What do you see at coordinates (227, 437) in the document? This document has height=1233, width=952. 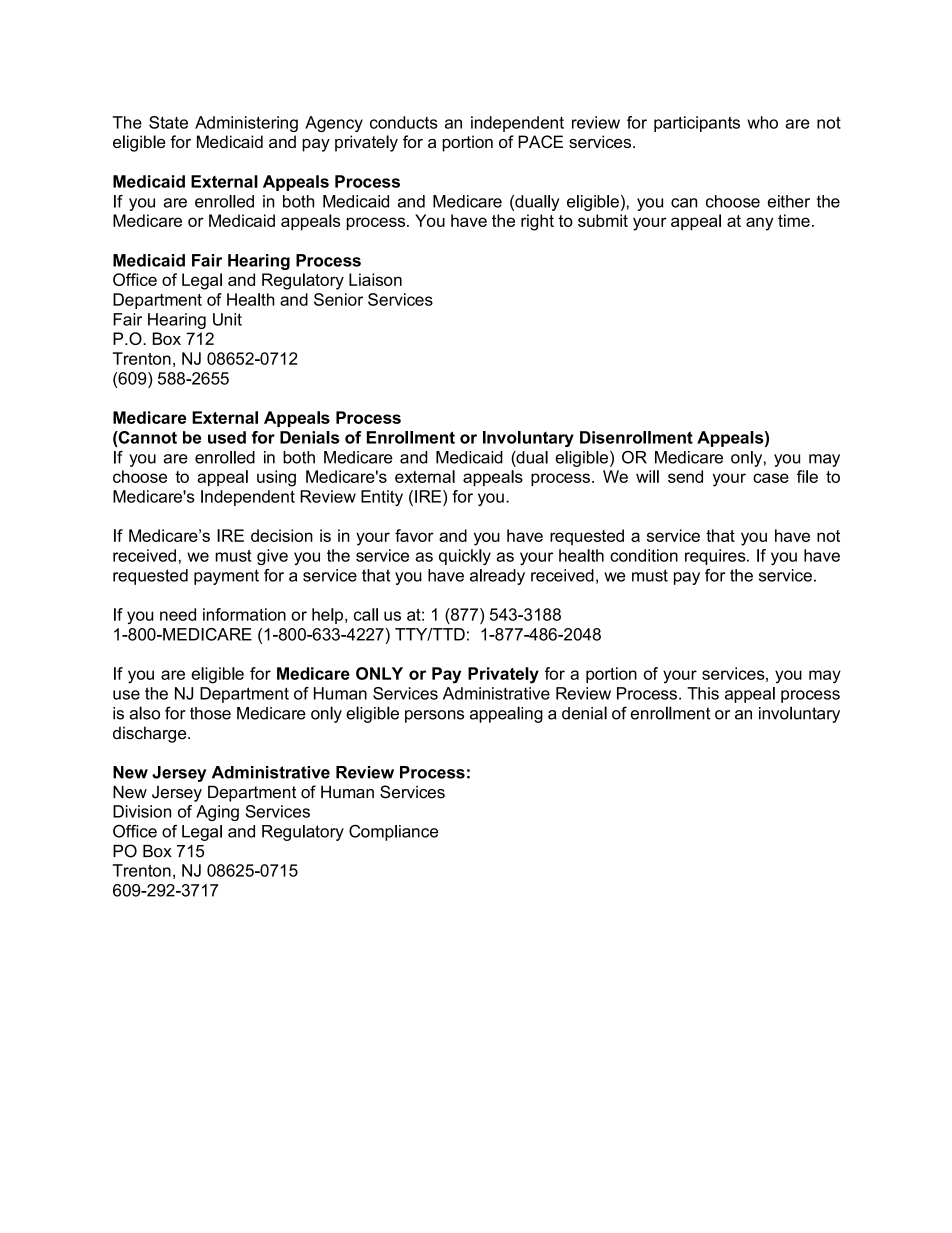 I see `used` at bounding box center [227, 437].
